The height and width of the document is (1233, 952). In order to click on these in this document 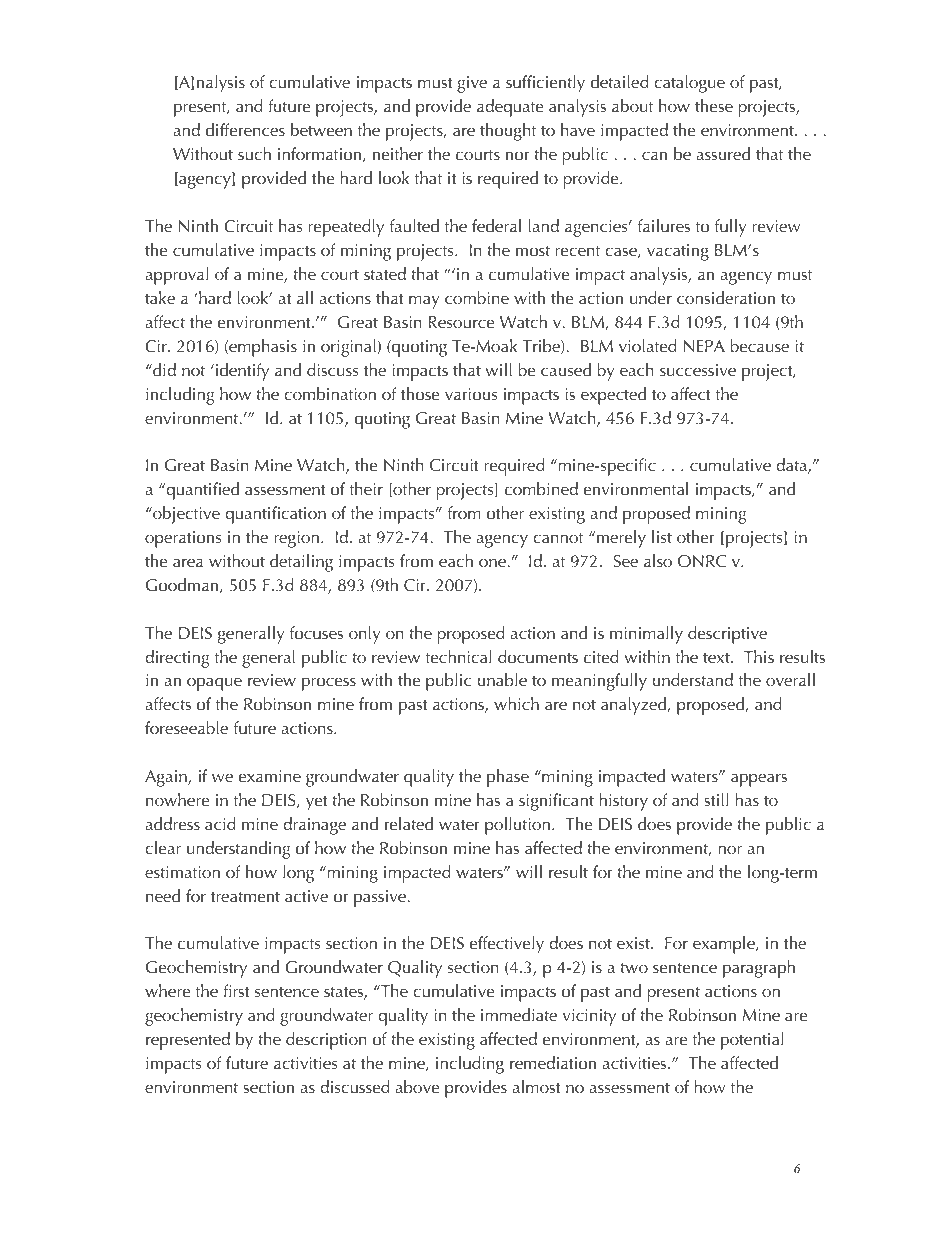, I will do `click(714, 105)`.
